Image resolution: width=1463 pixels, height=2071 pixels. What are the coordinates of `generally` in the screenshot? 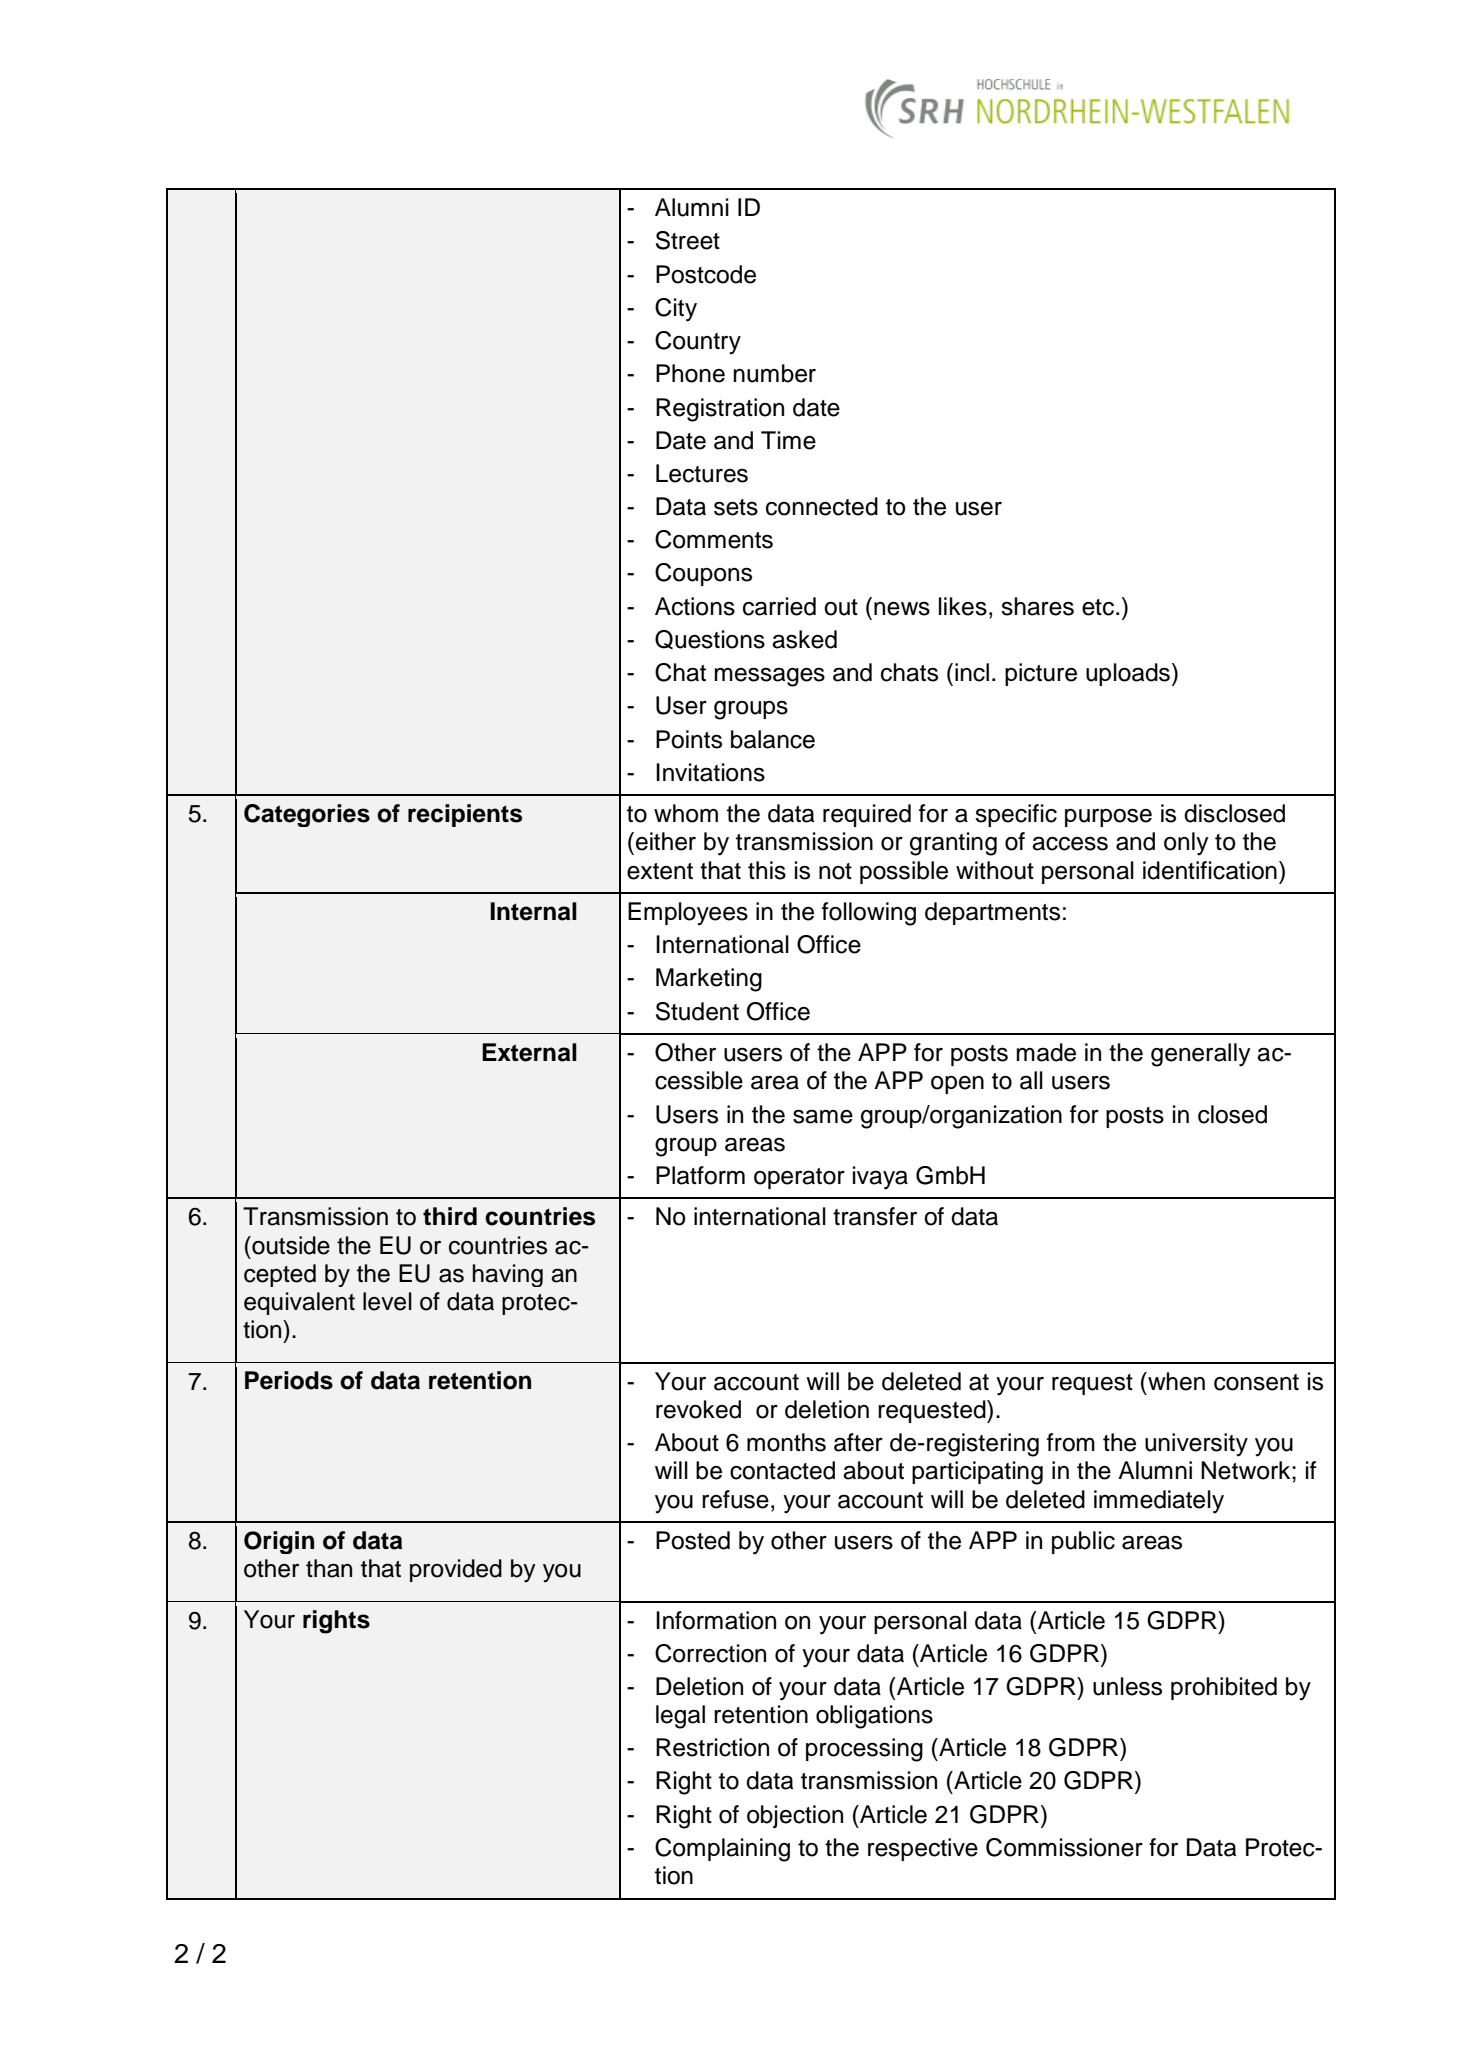 It's located at (1201, 1055).
